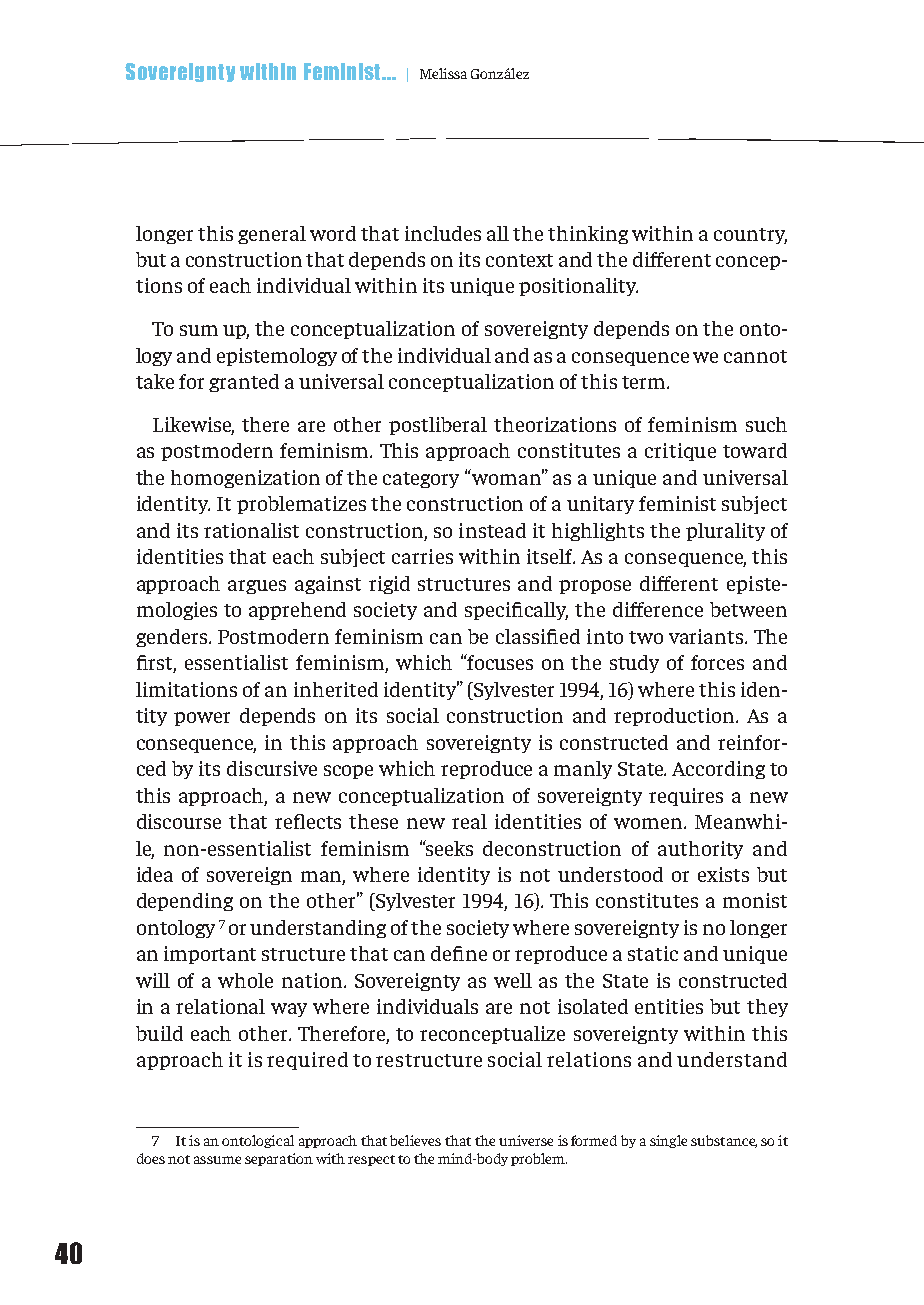  Describe the element at coordinates (750, 236) in the image. I see `country` at that location.
